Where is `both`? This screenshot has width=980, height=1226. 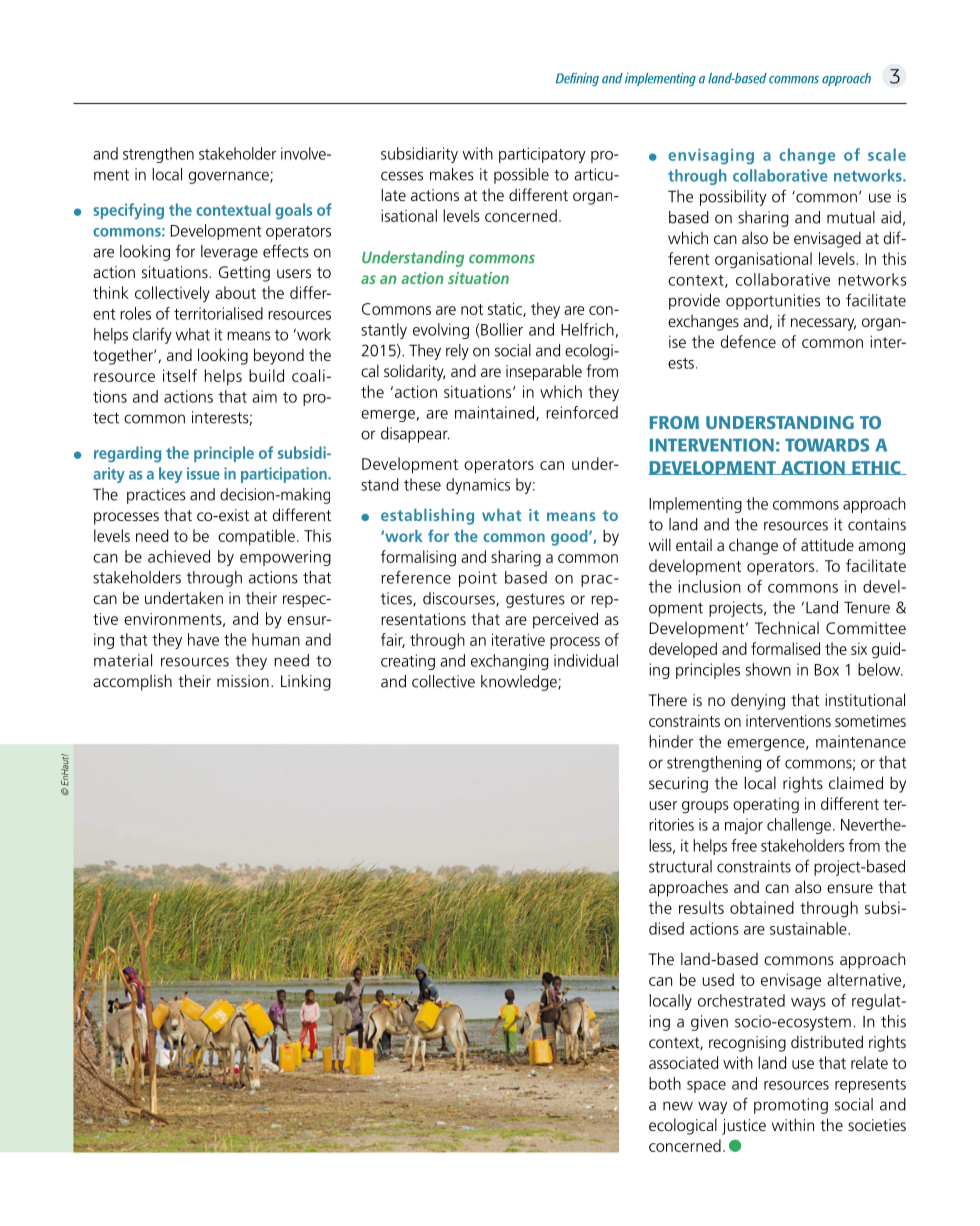 both is located at coordinates (665, 1083).
